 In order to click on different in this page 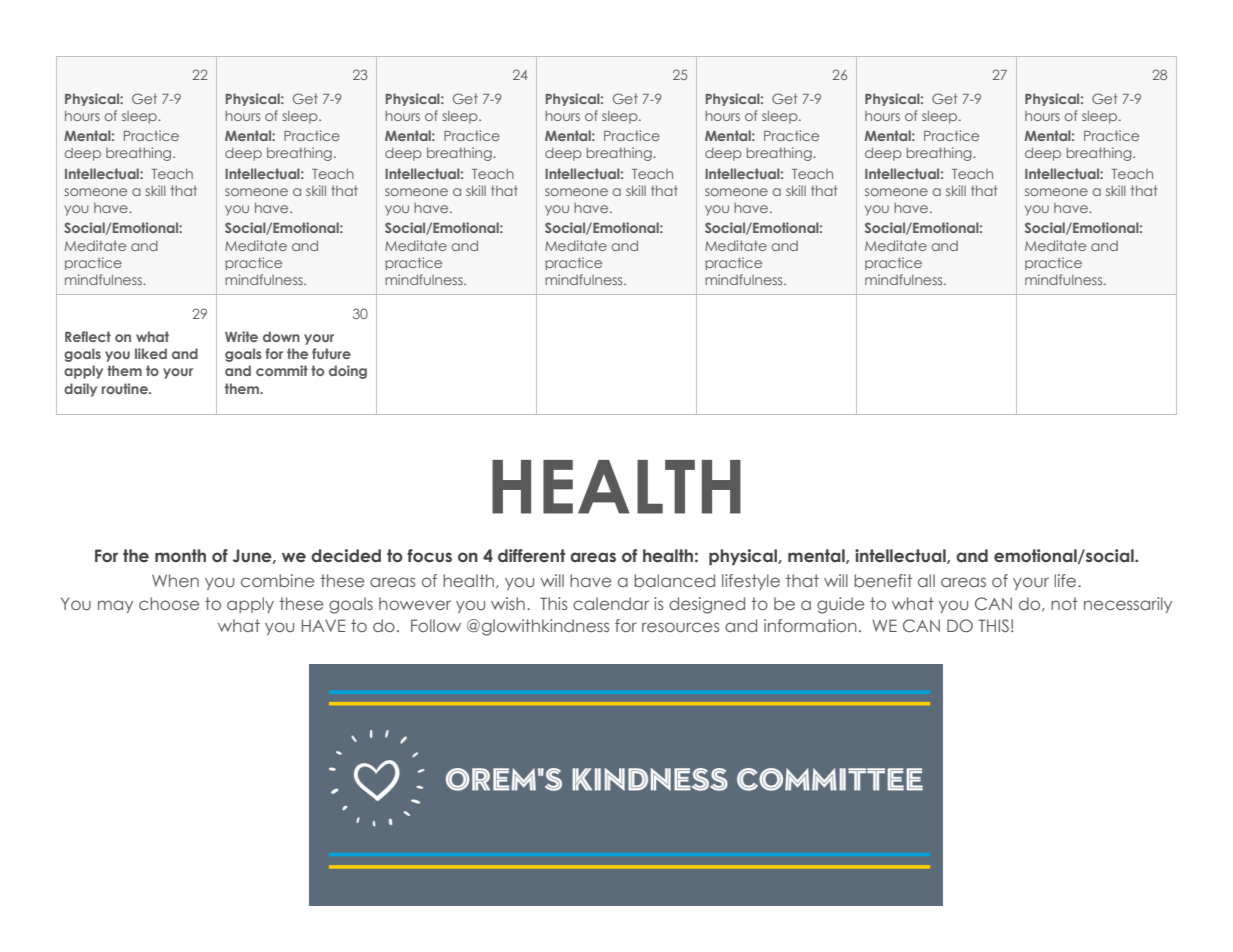, I will do `click(531, 556)`.
